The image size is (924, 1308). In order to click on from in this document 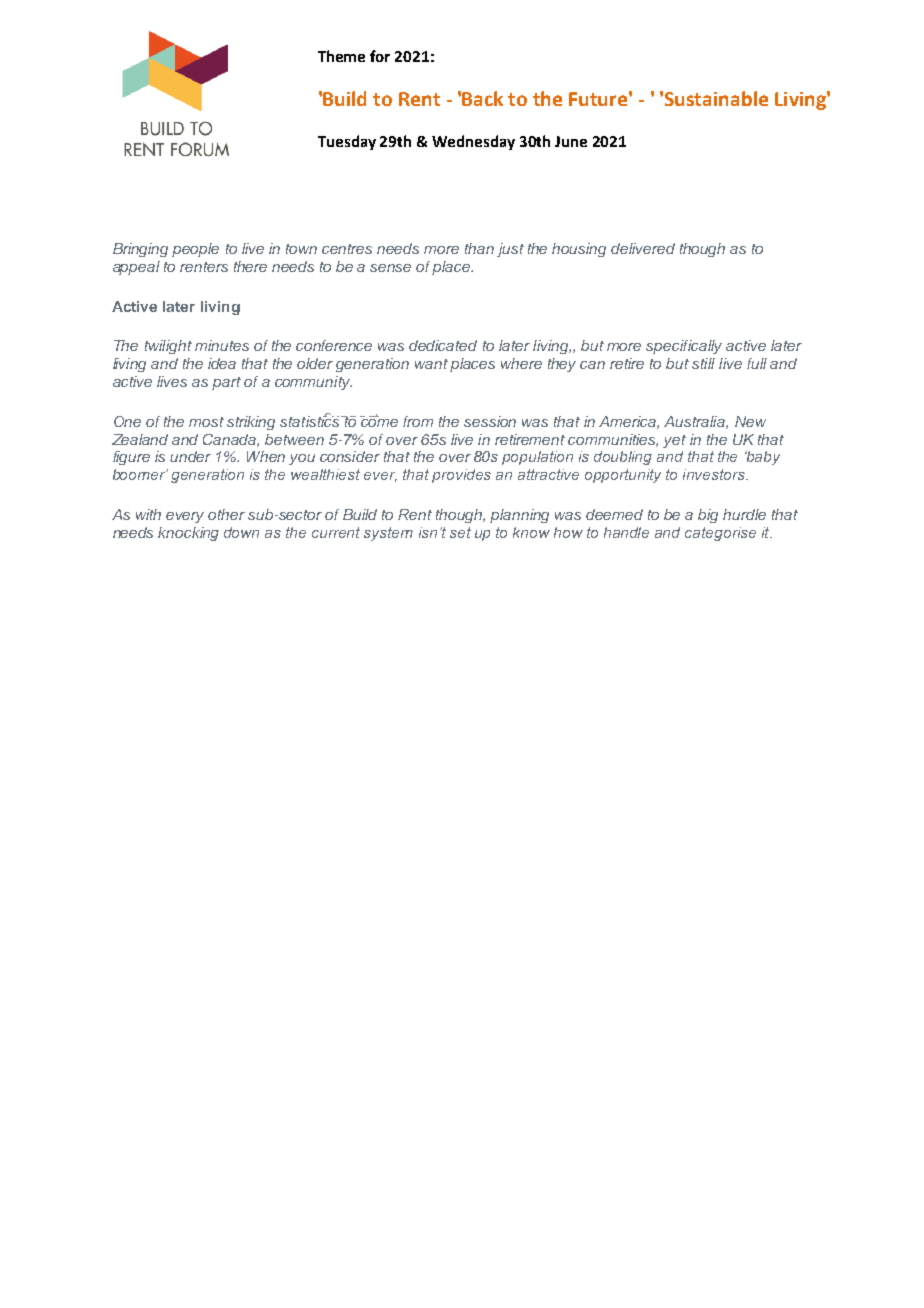, I will do `click(418, 421)`.
